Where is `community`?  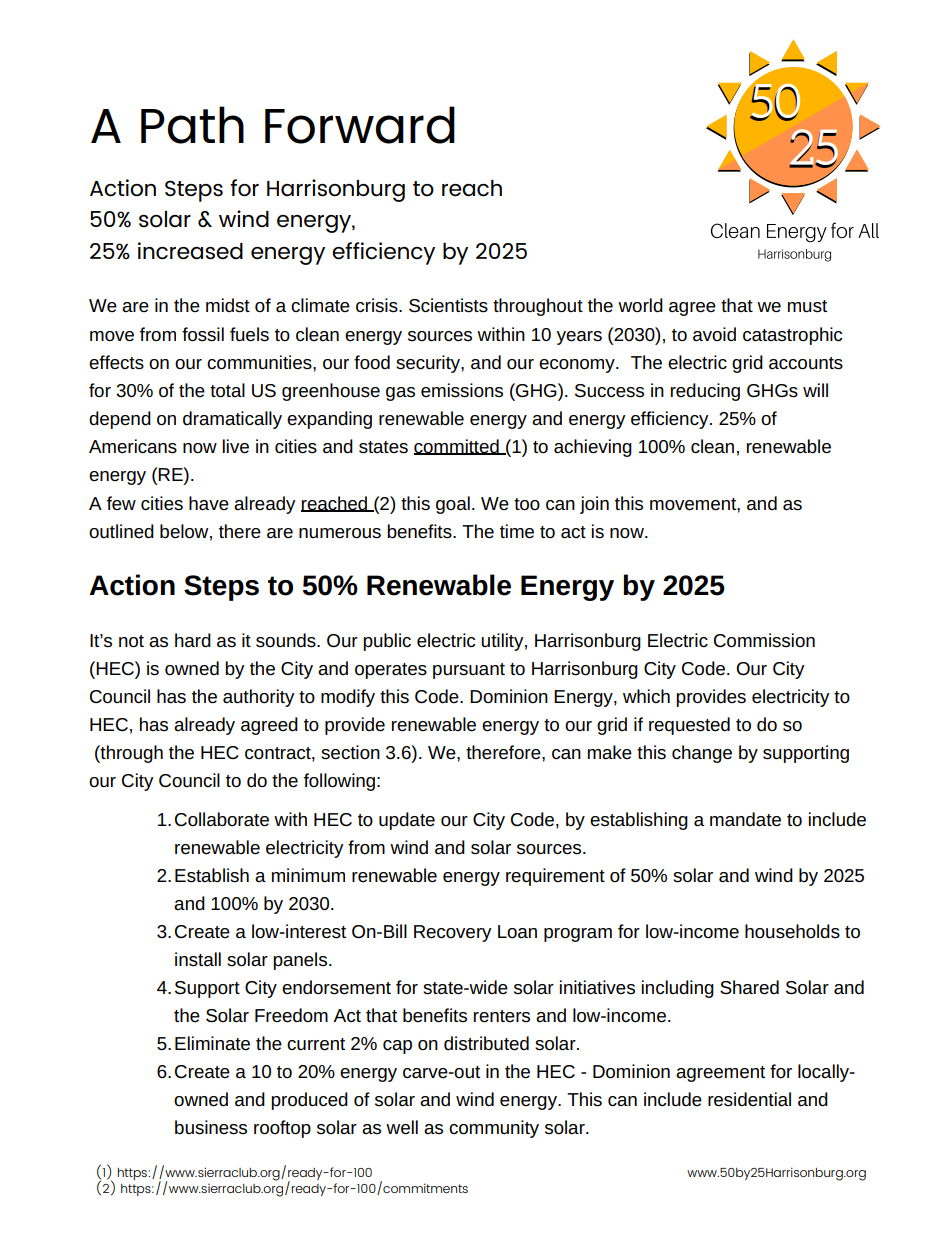 community is located at coordinates (494, 1129).
